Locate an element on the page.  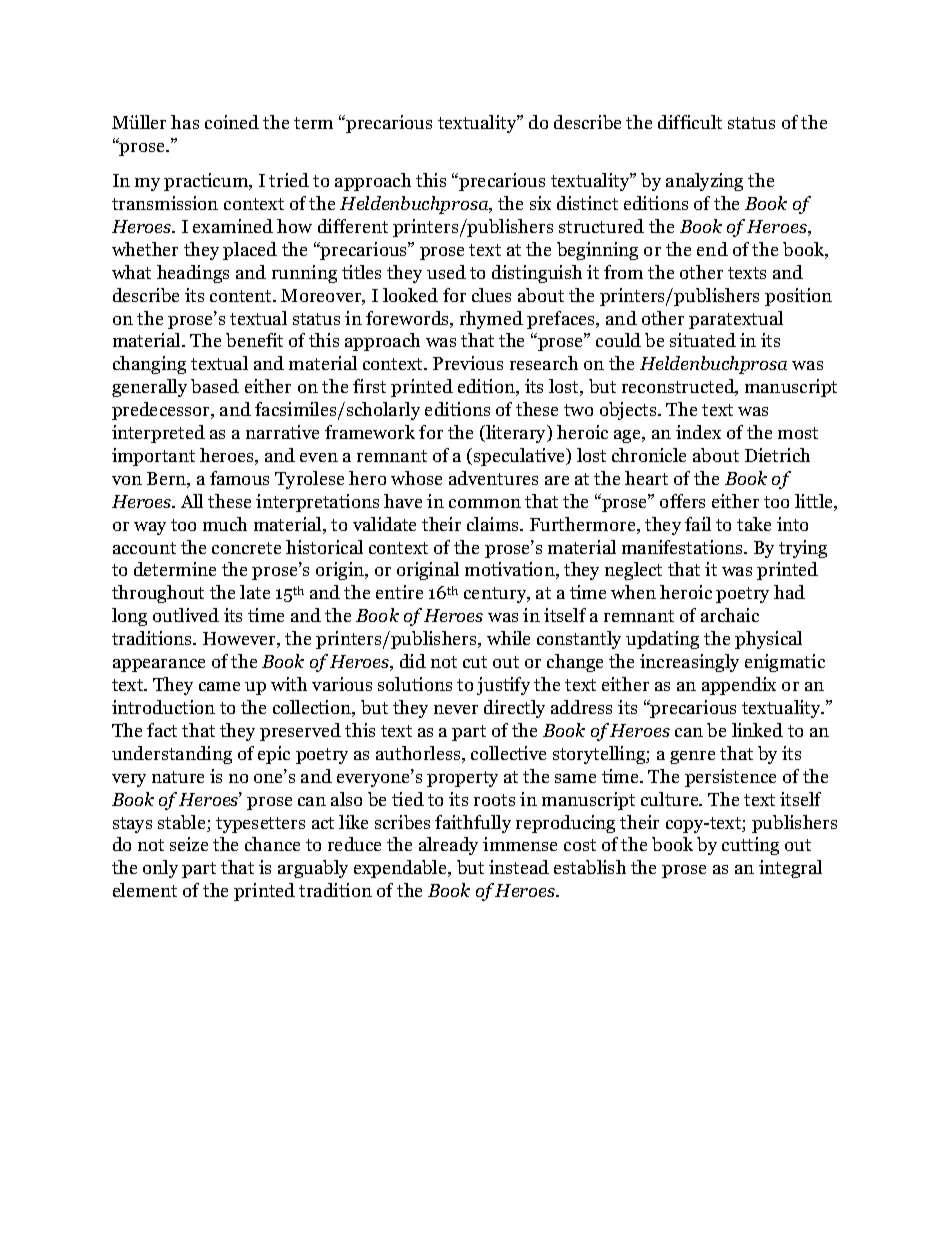
linked is located at coordinates (757, 730).
